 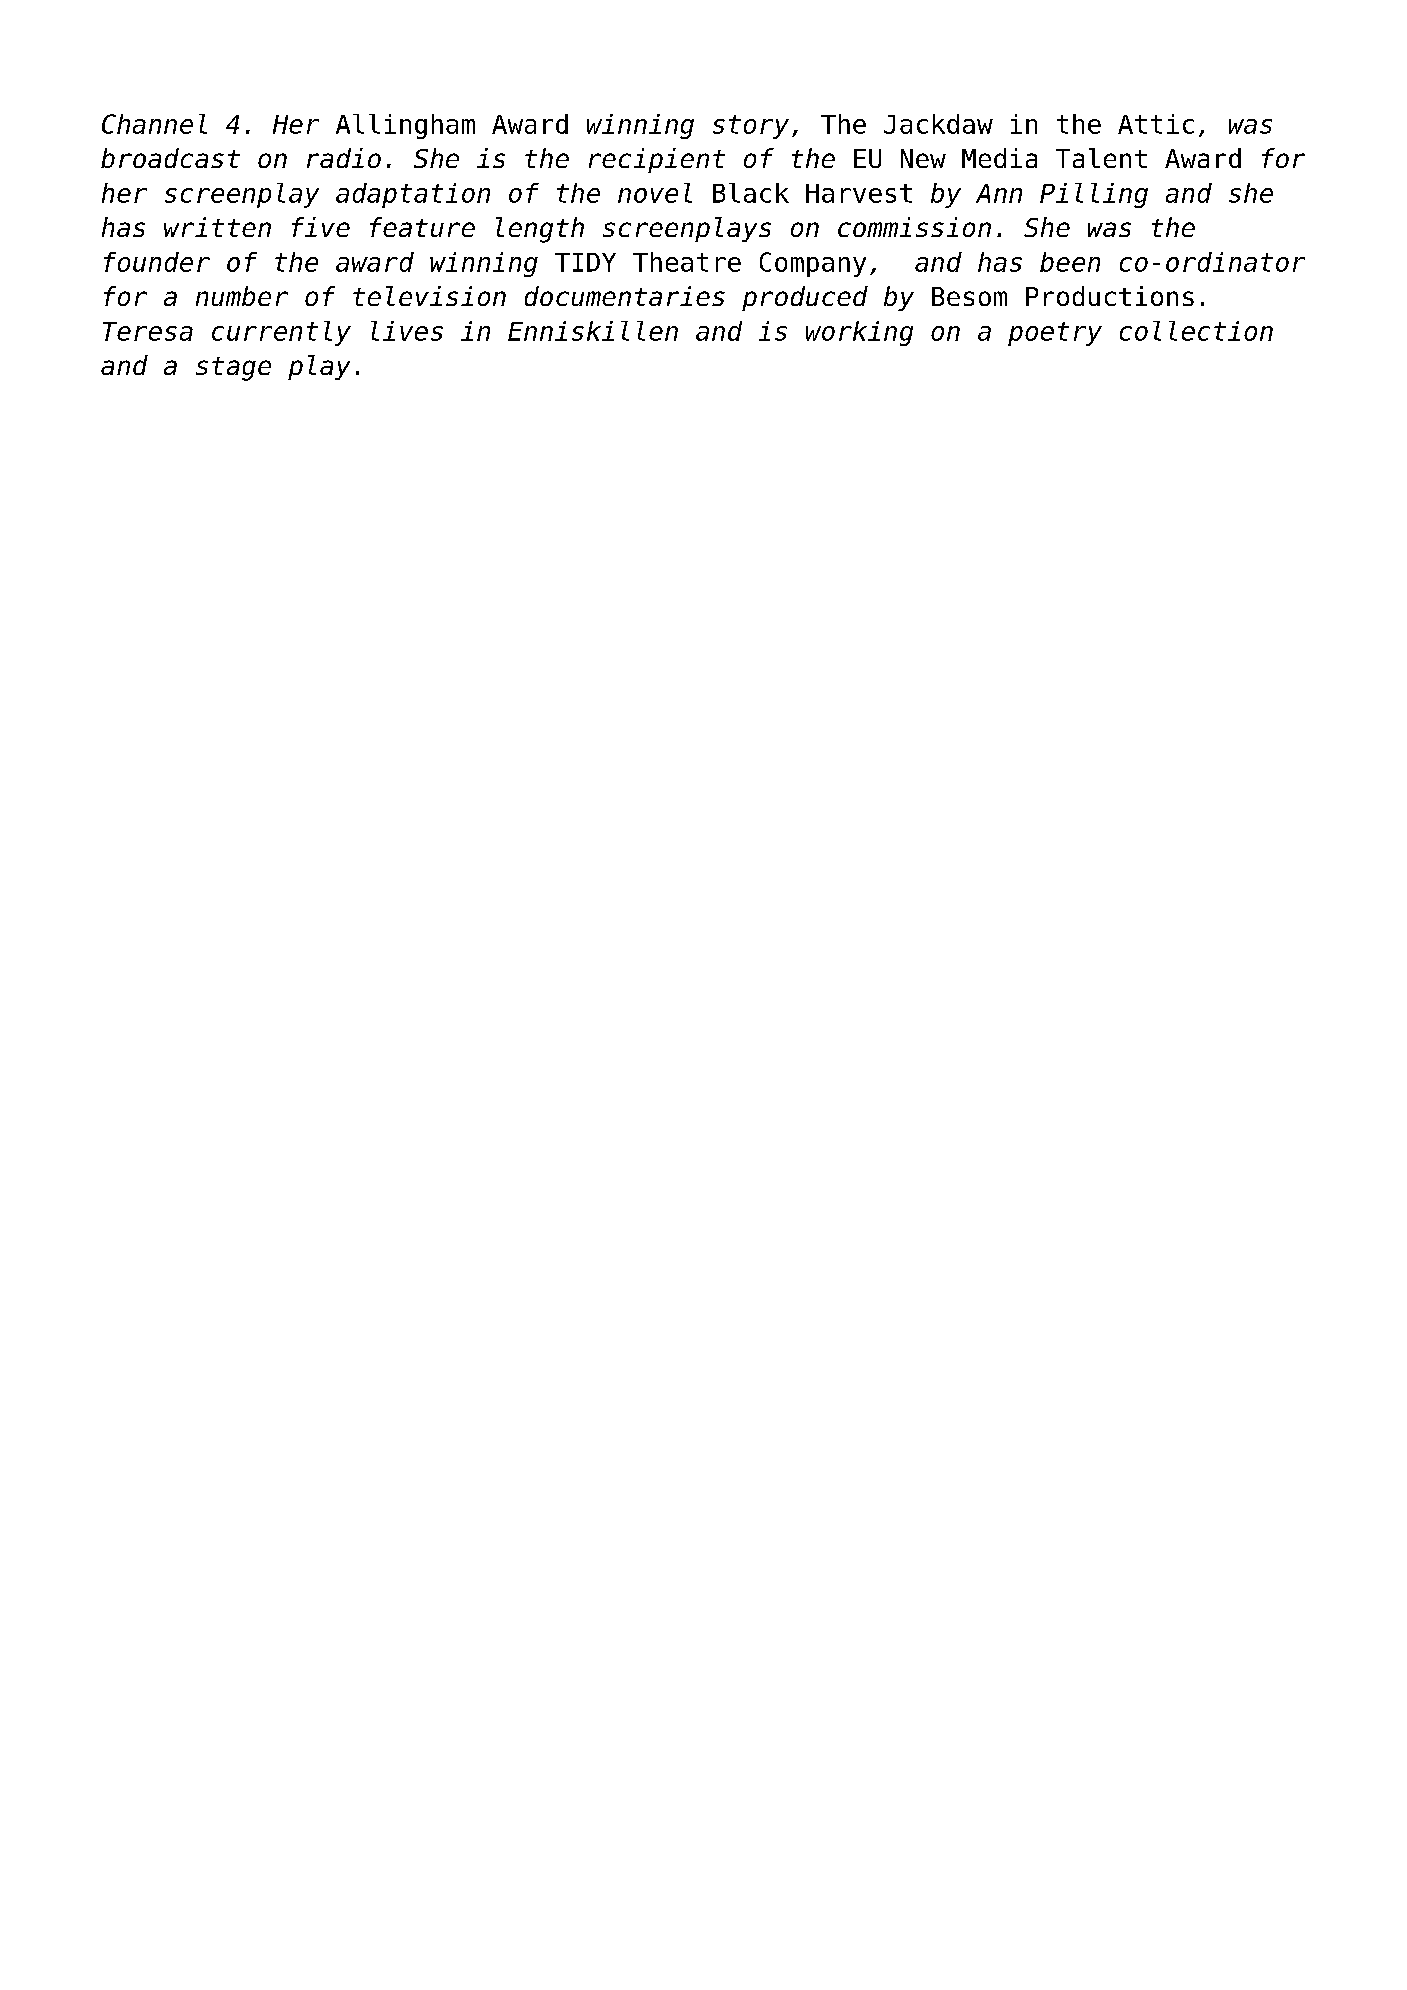 I want to click on documentaries, so click(x=625, y=296).
